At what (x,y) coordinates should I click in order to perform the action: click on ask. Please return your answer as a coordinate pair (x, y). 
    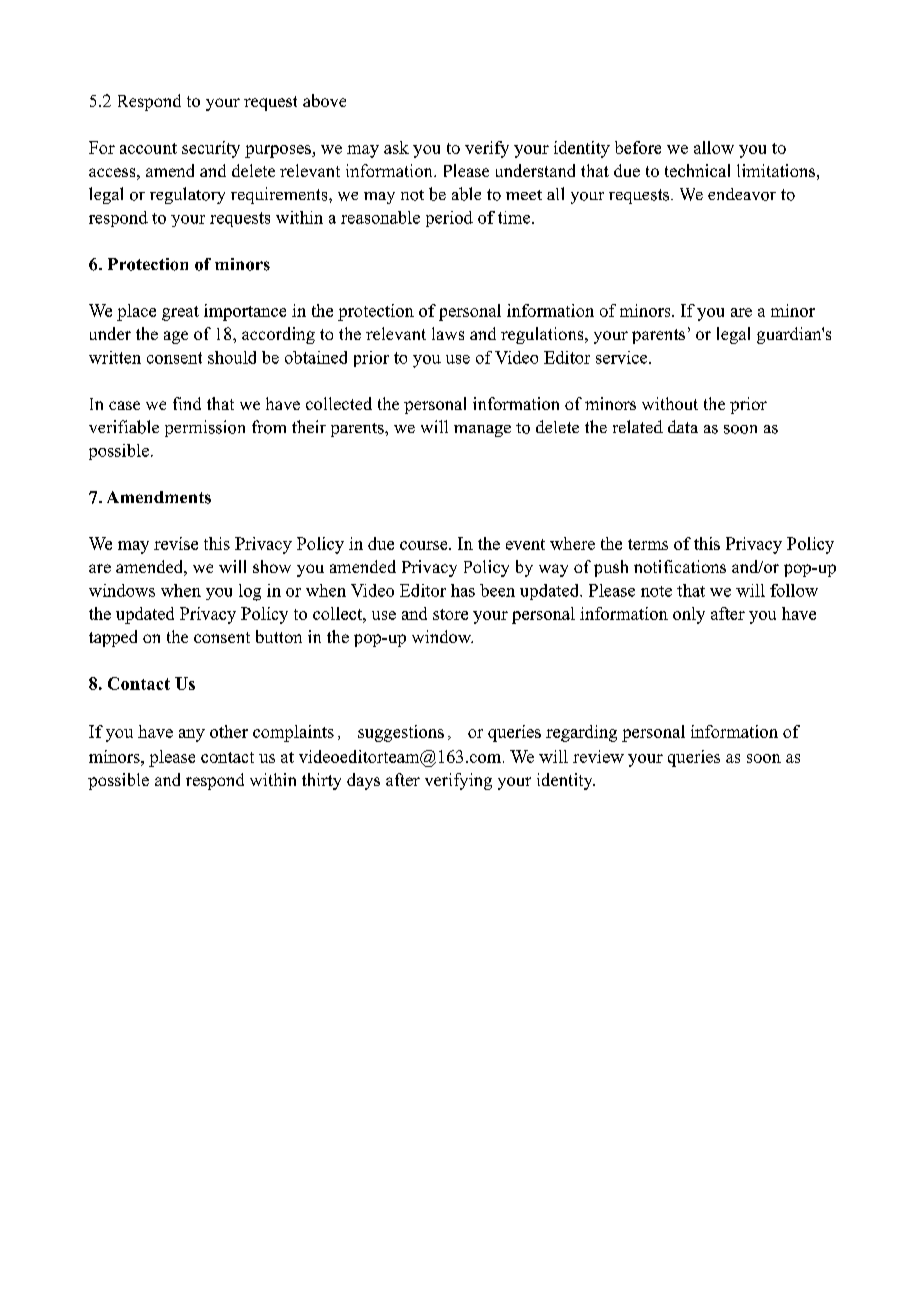
    Looking at the image, I should click on (396, 147).
